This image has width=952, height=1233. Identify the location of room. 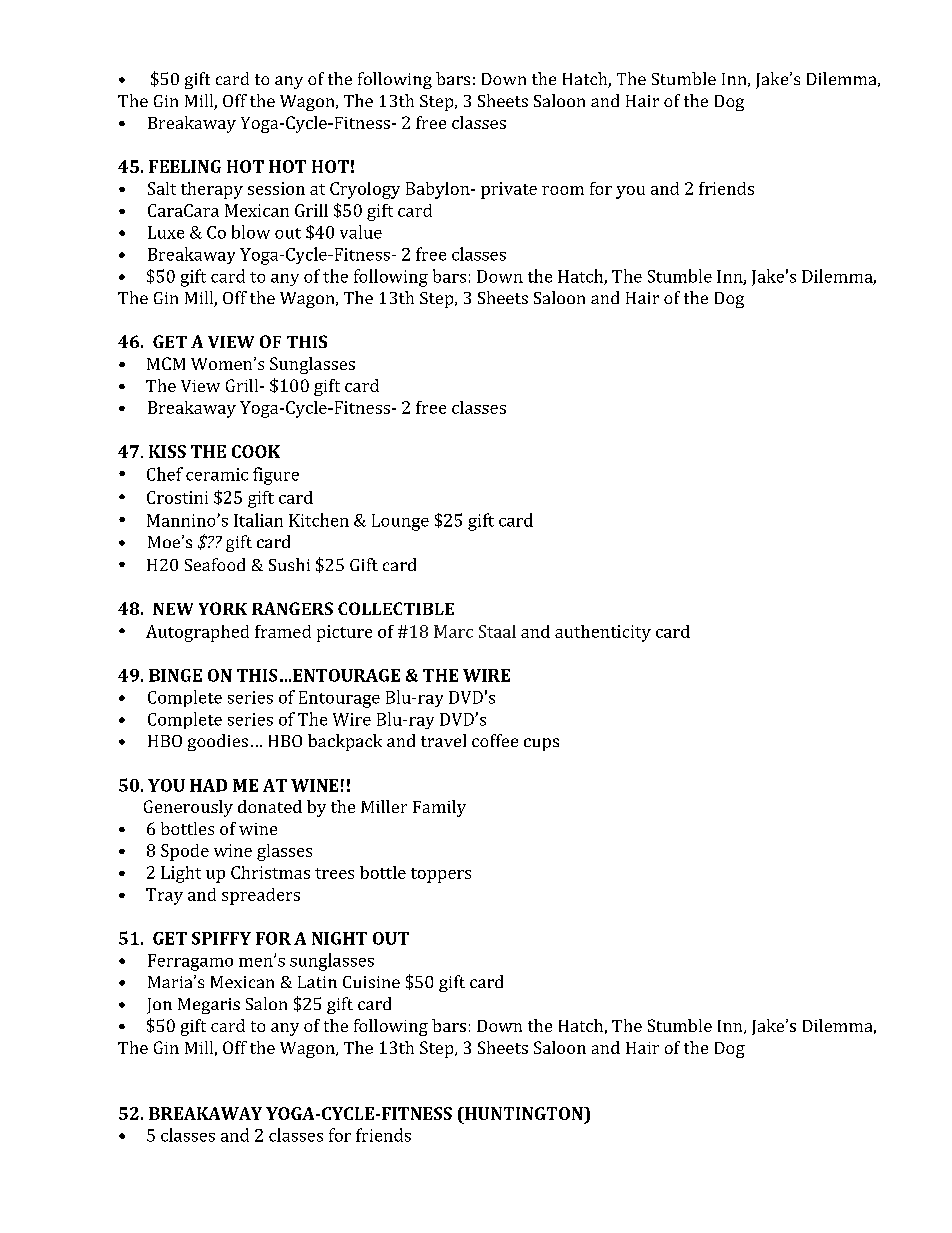
(563, 190).
